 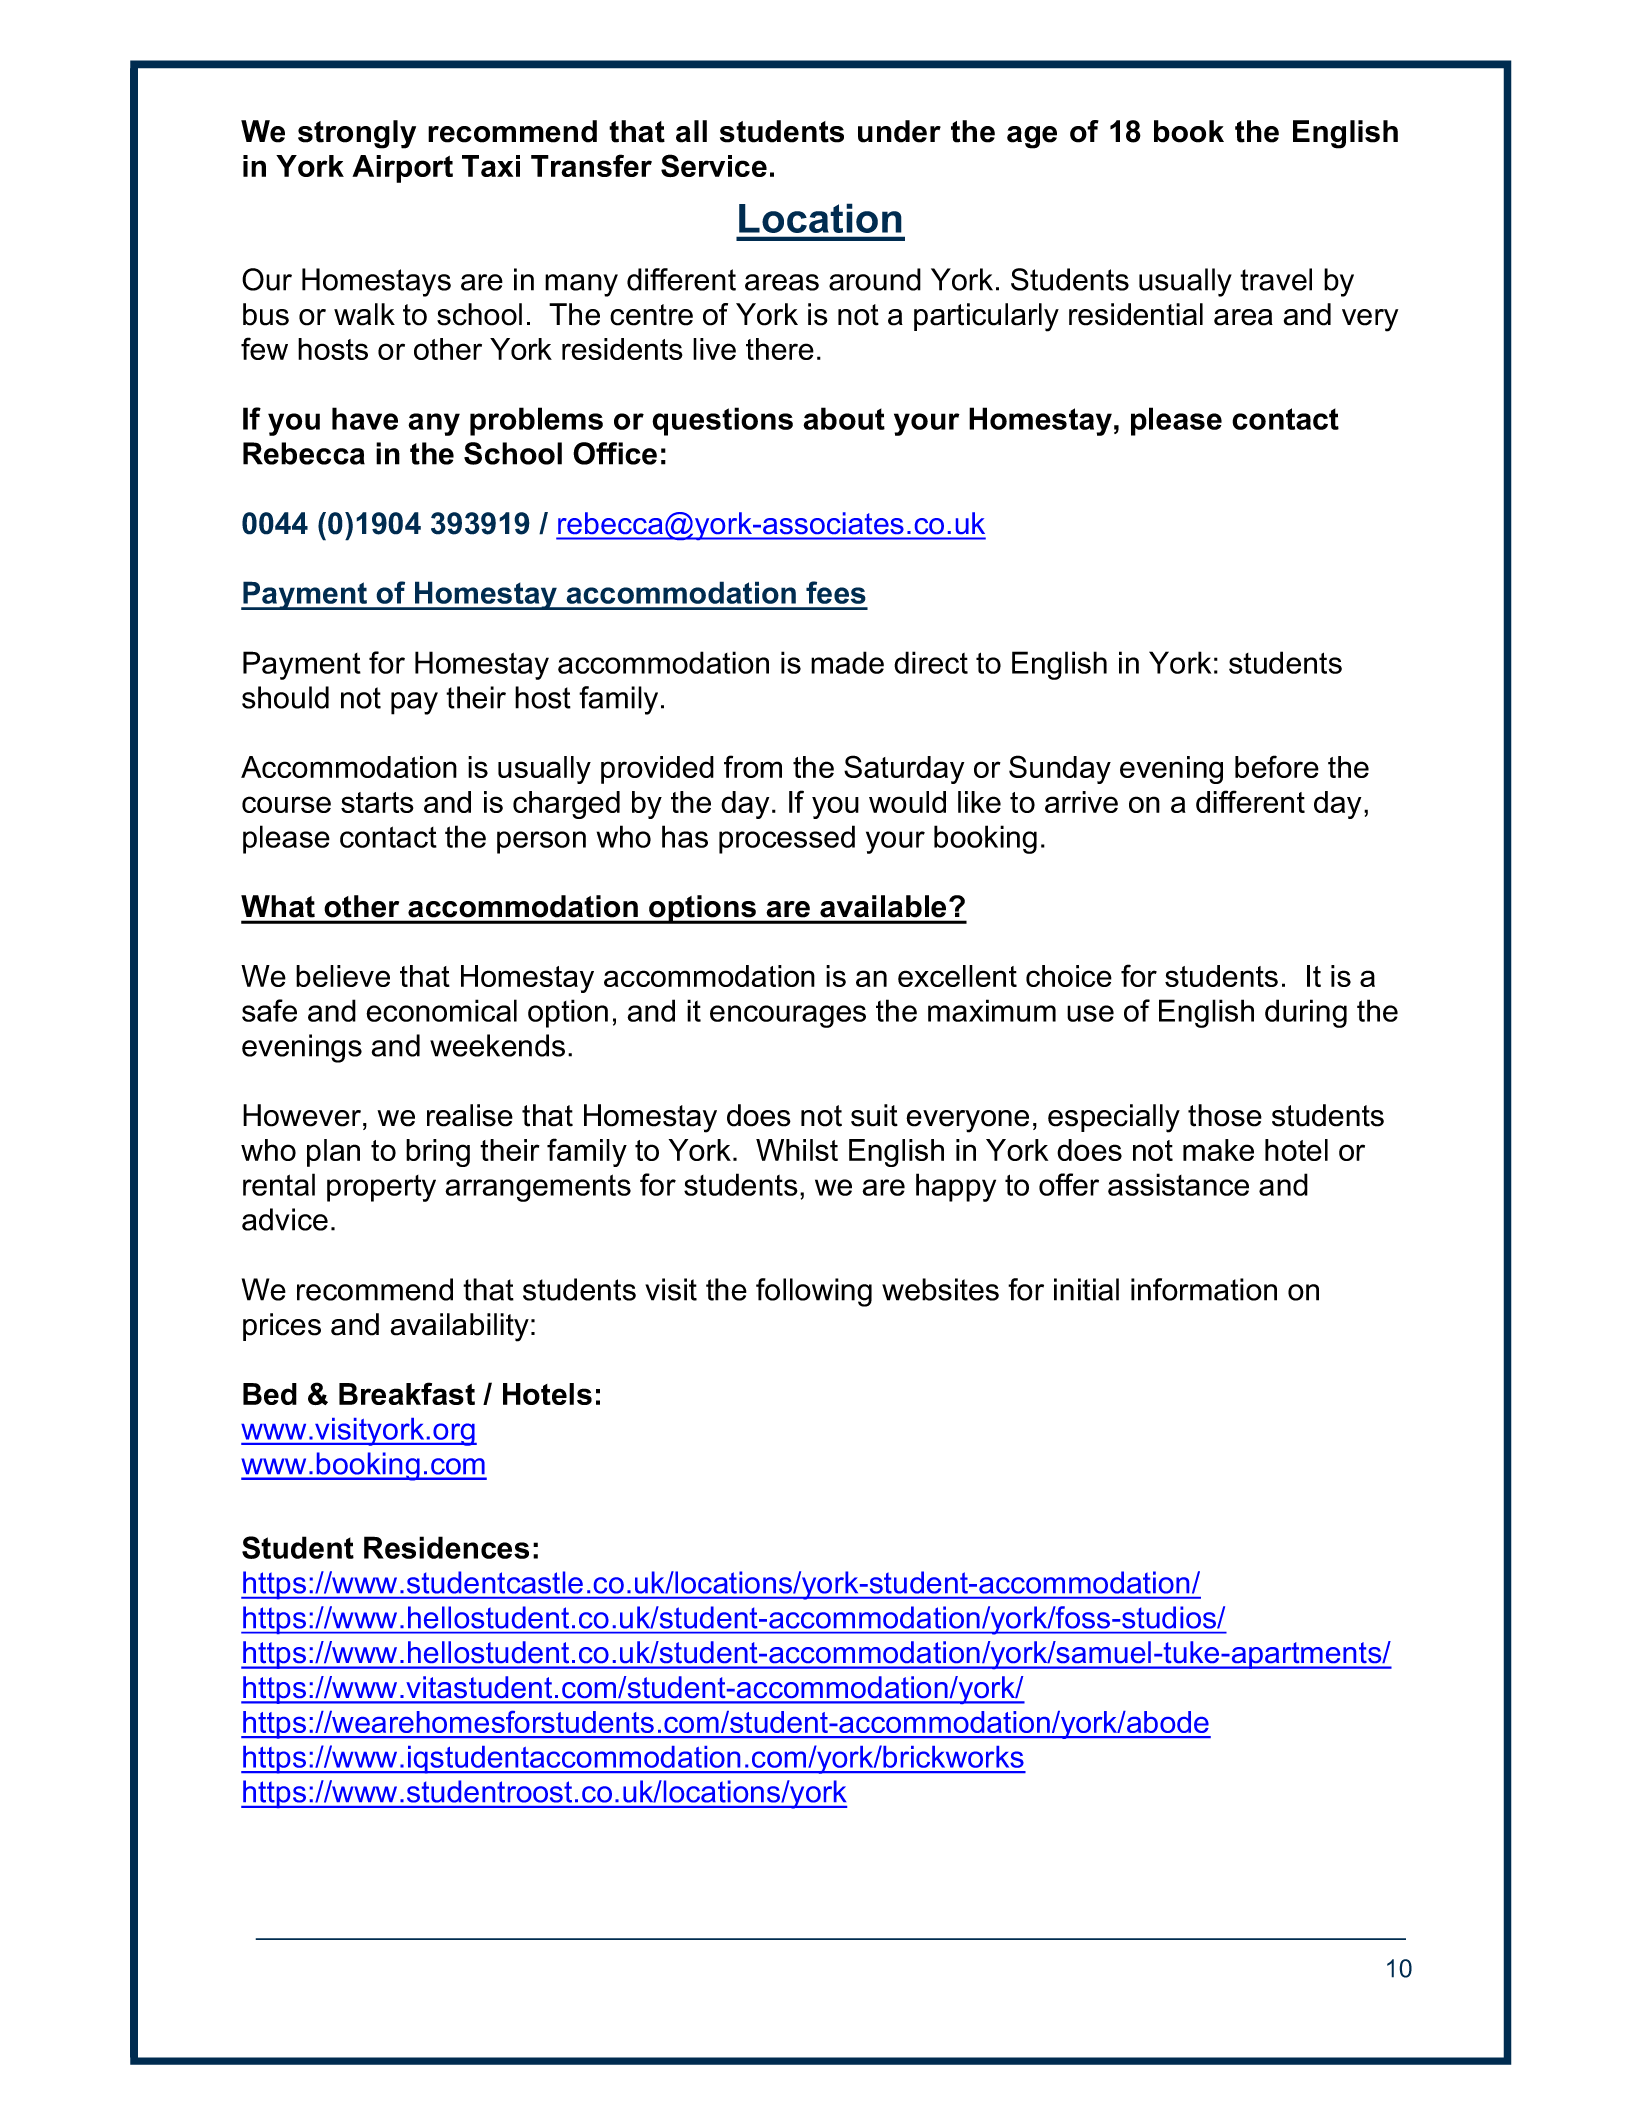 What do you see at coordinates (1204, 1289) in the document?
I see `information` at bounding box center [1204, 1289].
